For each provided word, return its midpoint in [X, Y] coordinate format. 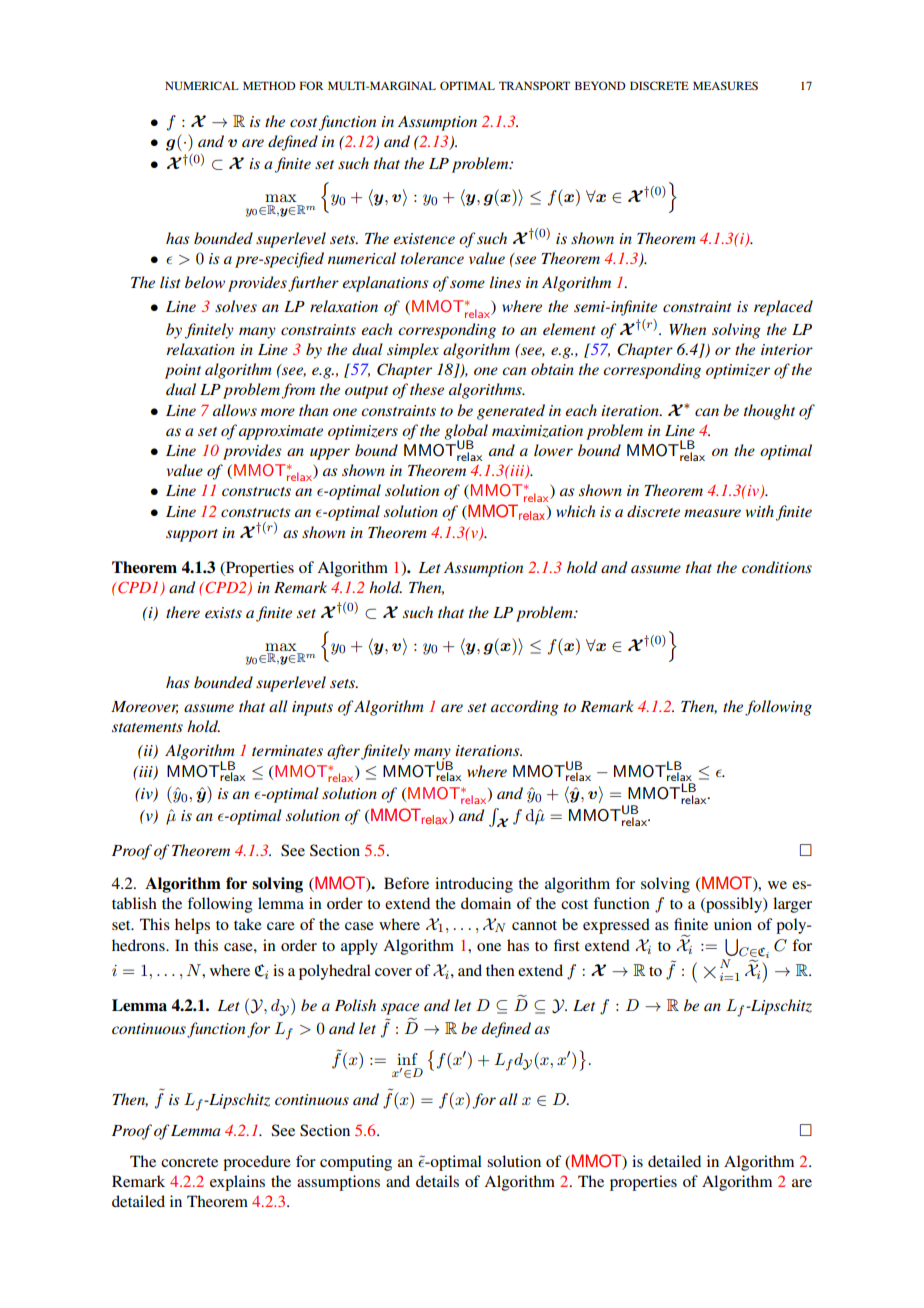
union [733, 924]
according [525, 708]
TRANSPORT [534, 85]
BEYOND [600, 85]
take [248, 924]
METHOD [269, 85]
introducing [474, 885]
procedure [257, 1163]
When [687, 329]
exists [223, 612]
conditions [777, 567]
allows [235, 410]
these [427, 389]
